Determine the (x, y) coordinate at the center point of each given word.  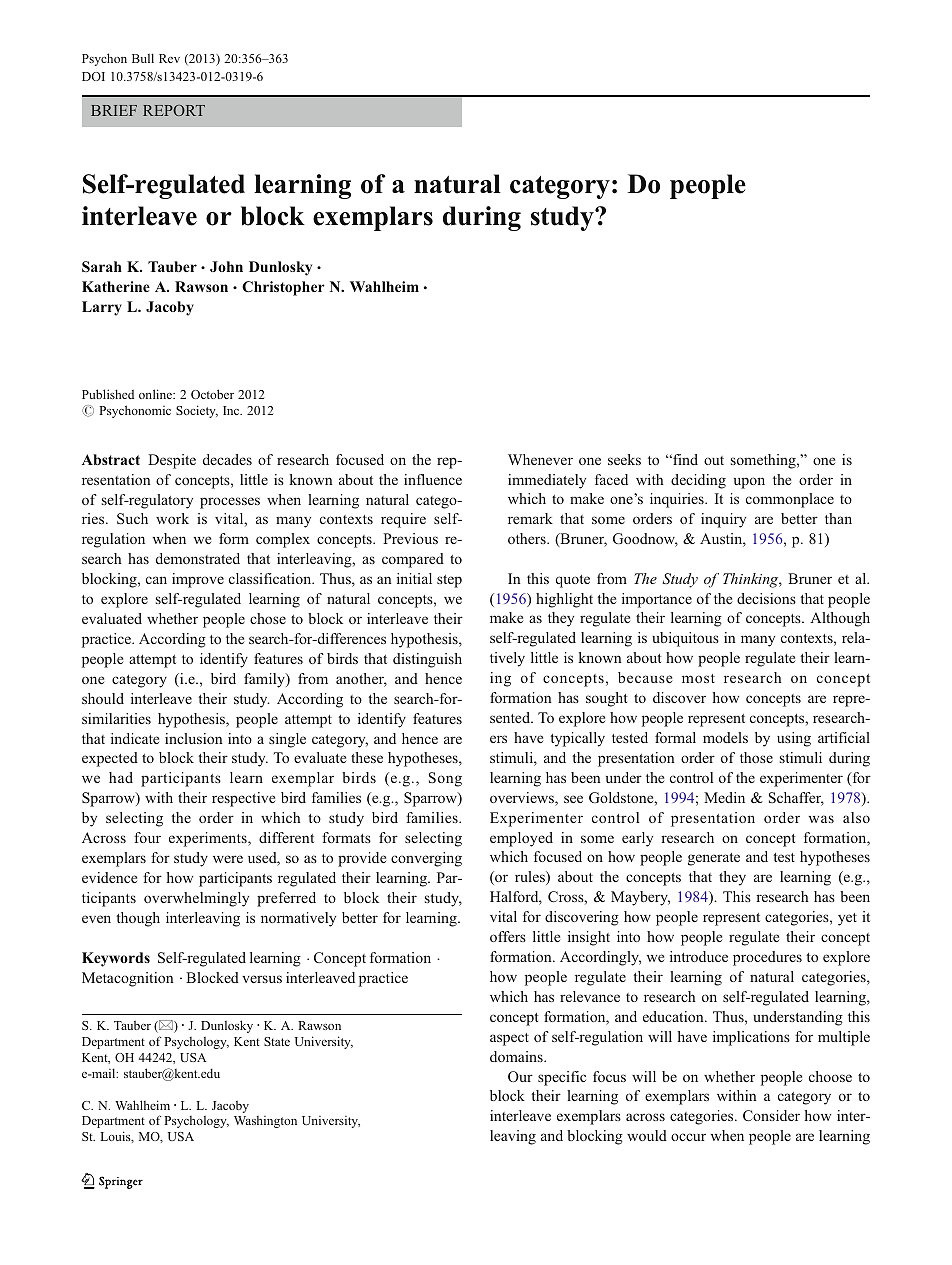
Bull (143, 58)
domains (517, 1056)
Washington (265, 1122)
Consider (771, 1115)
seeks (624, 459)
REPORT (174, 110)
